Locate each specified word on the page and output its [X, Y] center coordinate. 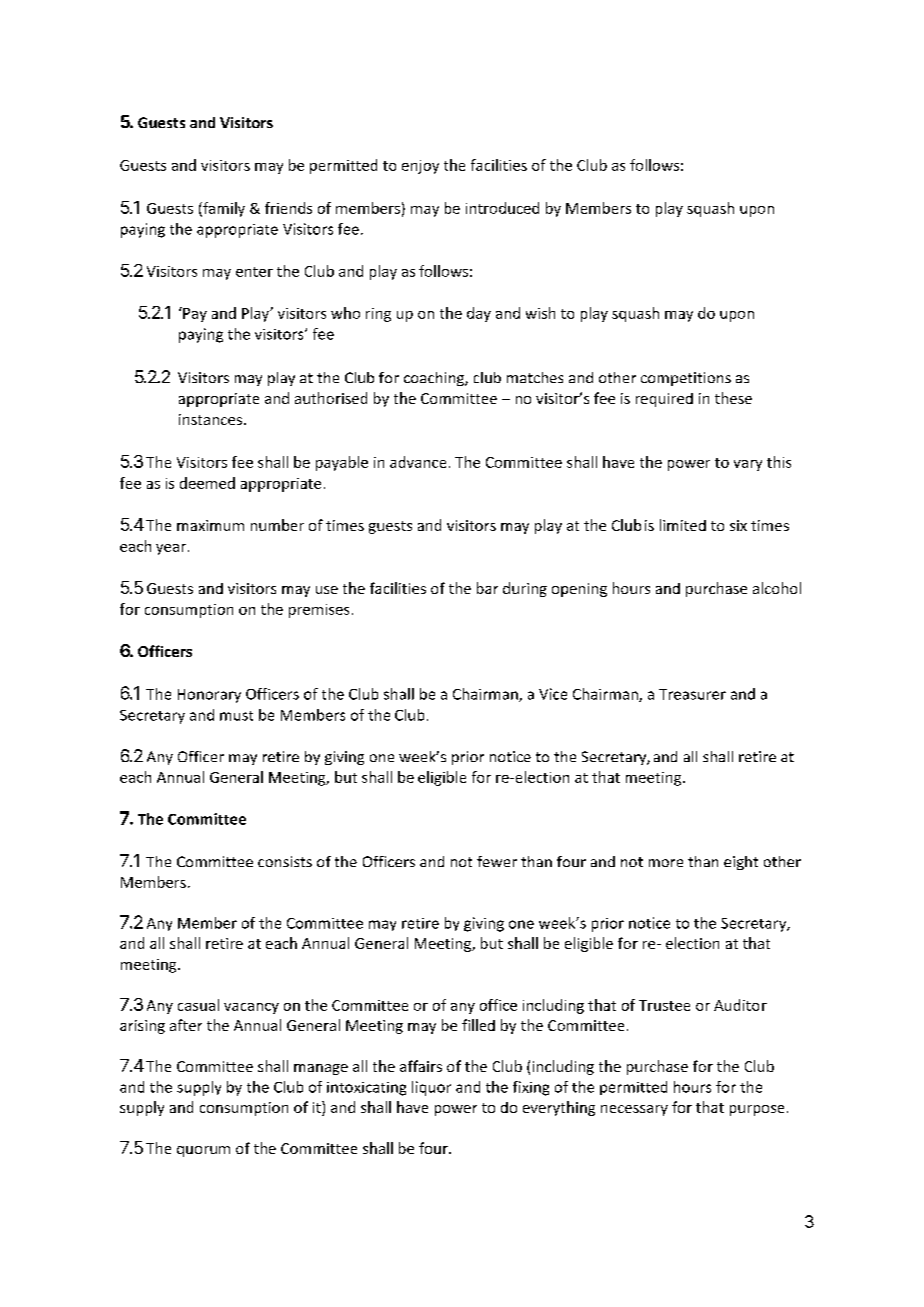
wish [540, 313]
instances [212, 419]
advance [418, 462]
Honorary [209, 696]
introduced [502, 208]
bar [487, 588]
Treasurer [692, 694]
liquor [431, 1088]
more [666, 863]
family [223, 209]
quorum [203, 1151]
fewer [497, 861]
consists [285, 861]
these [733, 398]
